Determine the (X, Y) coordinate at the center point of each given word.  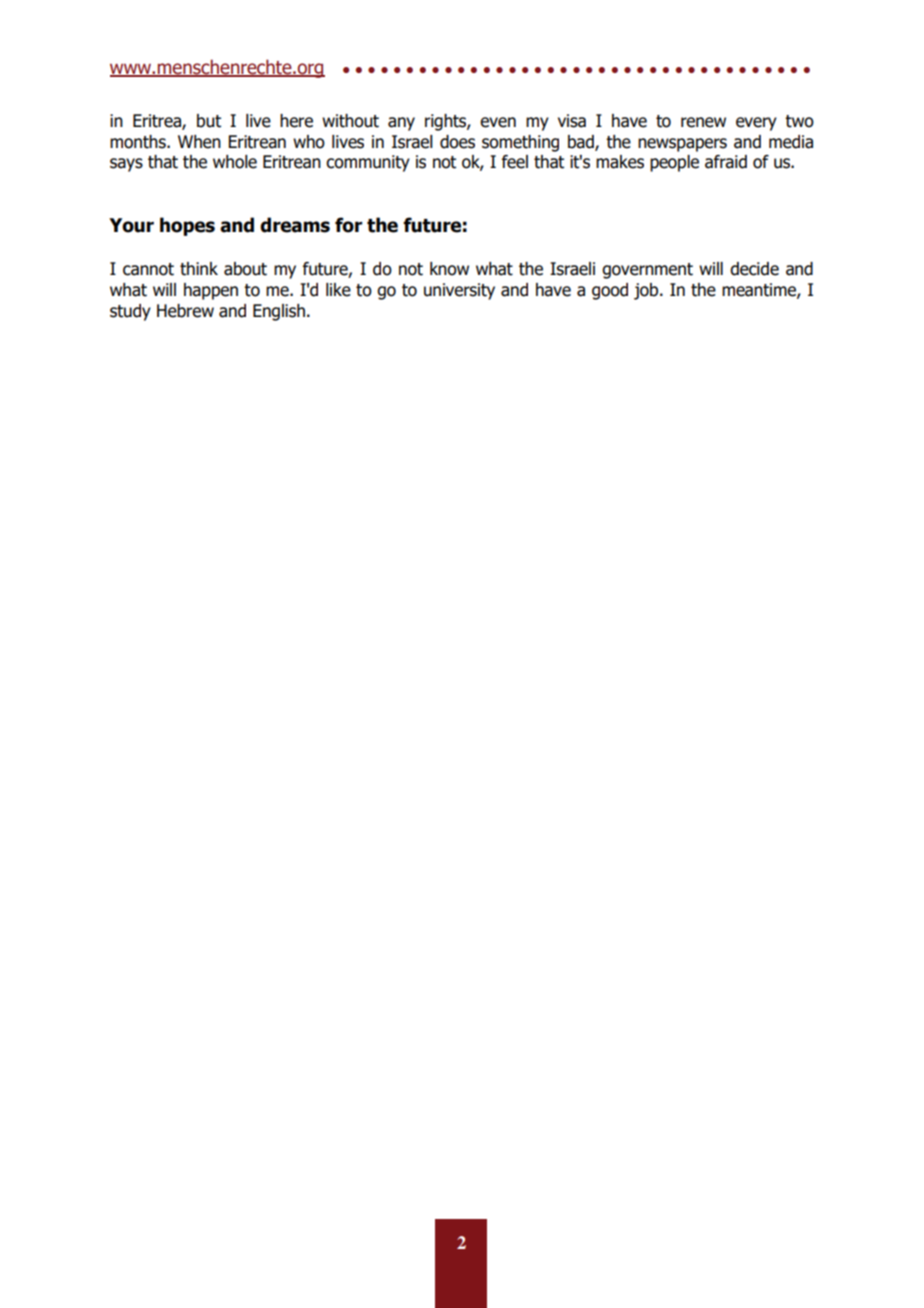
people (674, 163)
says (126, 165)
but (209, 121)
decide (754, 269)
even (498, 122)
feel (515, 162)
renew (703, 122)
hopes (187, 226)
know (449, 269)
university (459, 291)
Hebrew (185, 311)
